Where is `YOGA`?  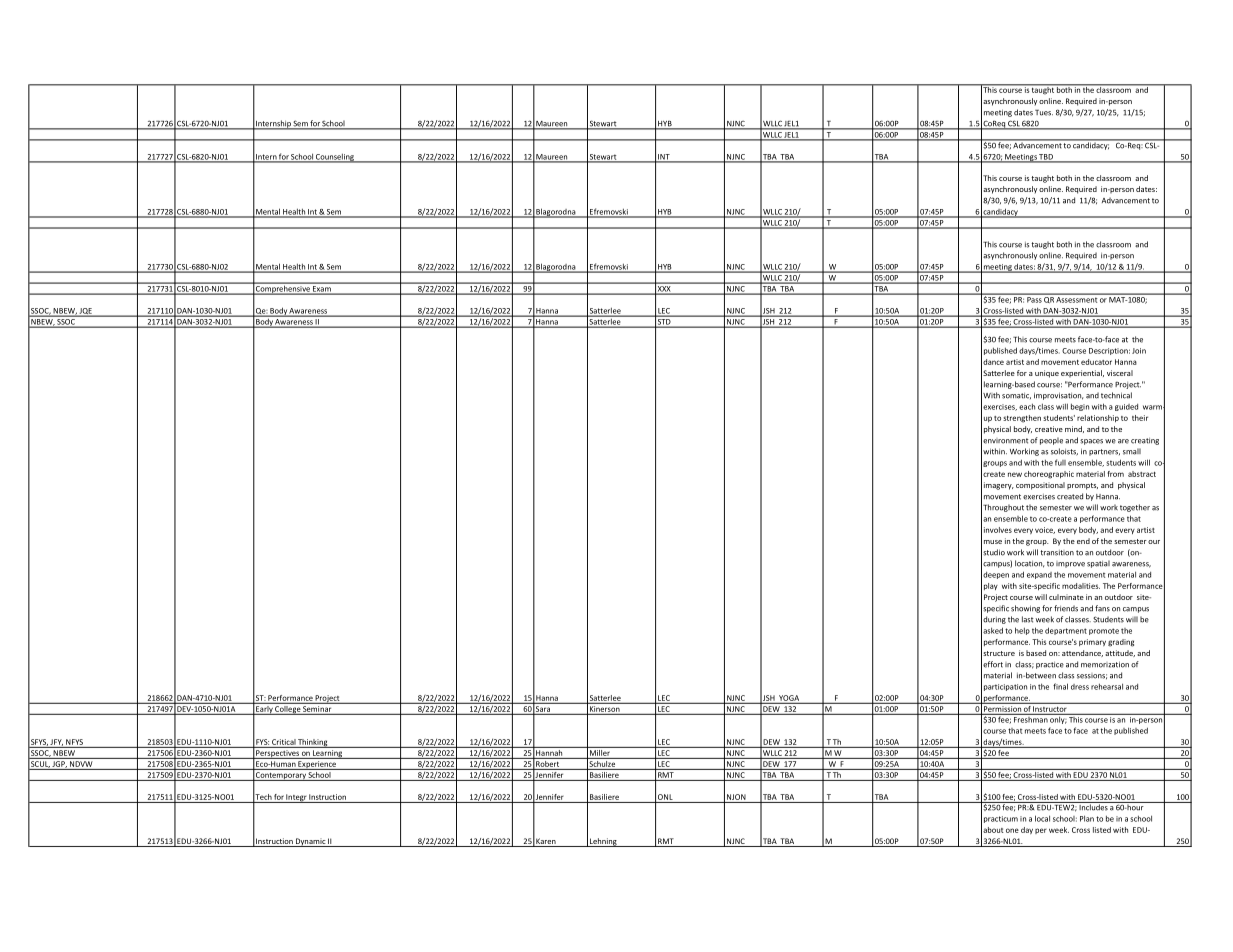 YOGA is located at coordinates (789, 699).
